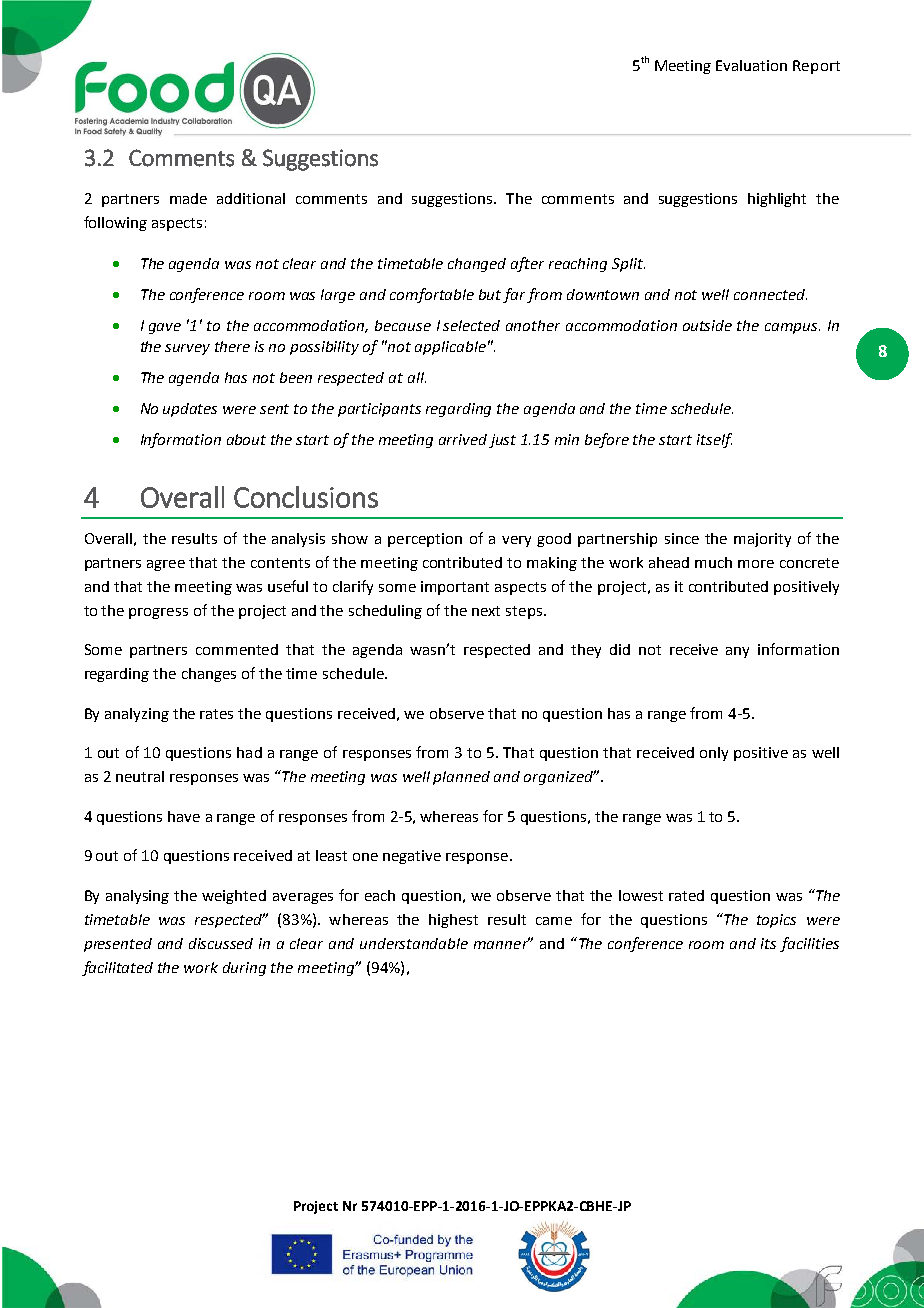 This screenshot has width=924, height=1308. I want to click on made, so click(188, 198).
